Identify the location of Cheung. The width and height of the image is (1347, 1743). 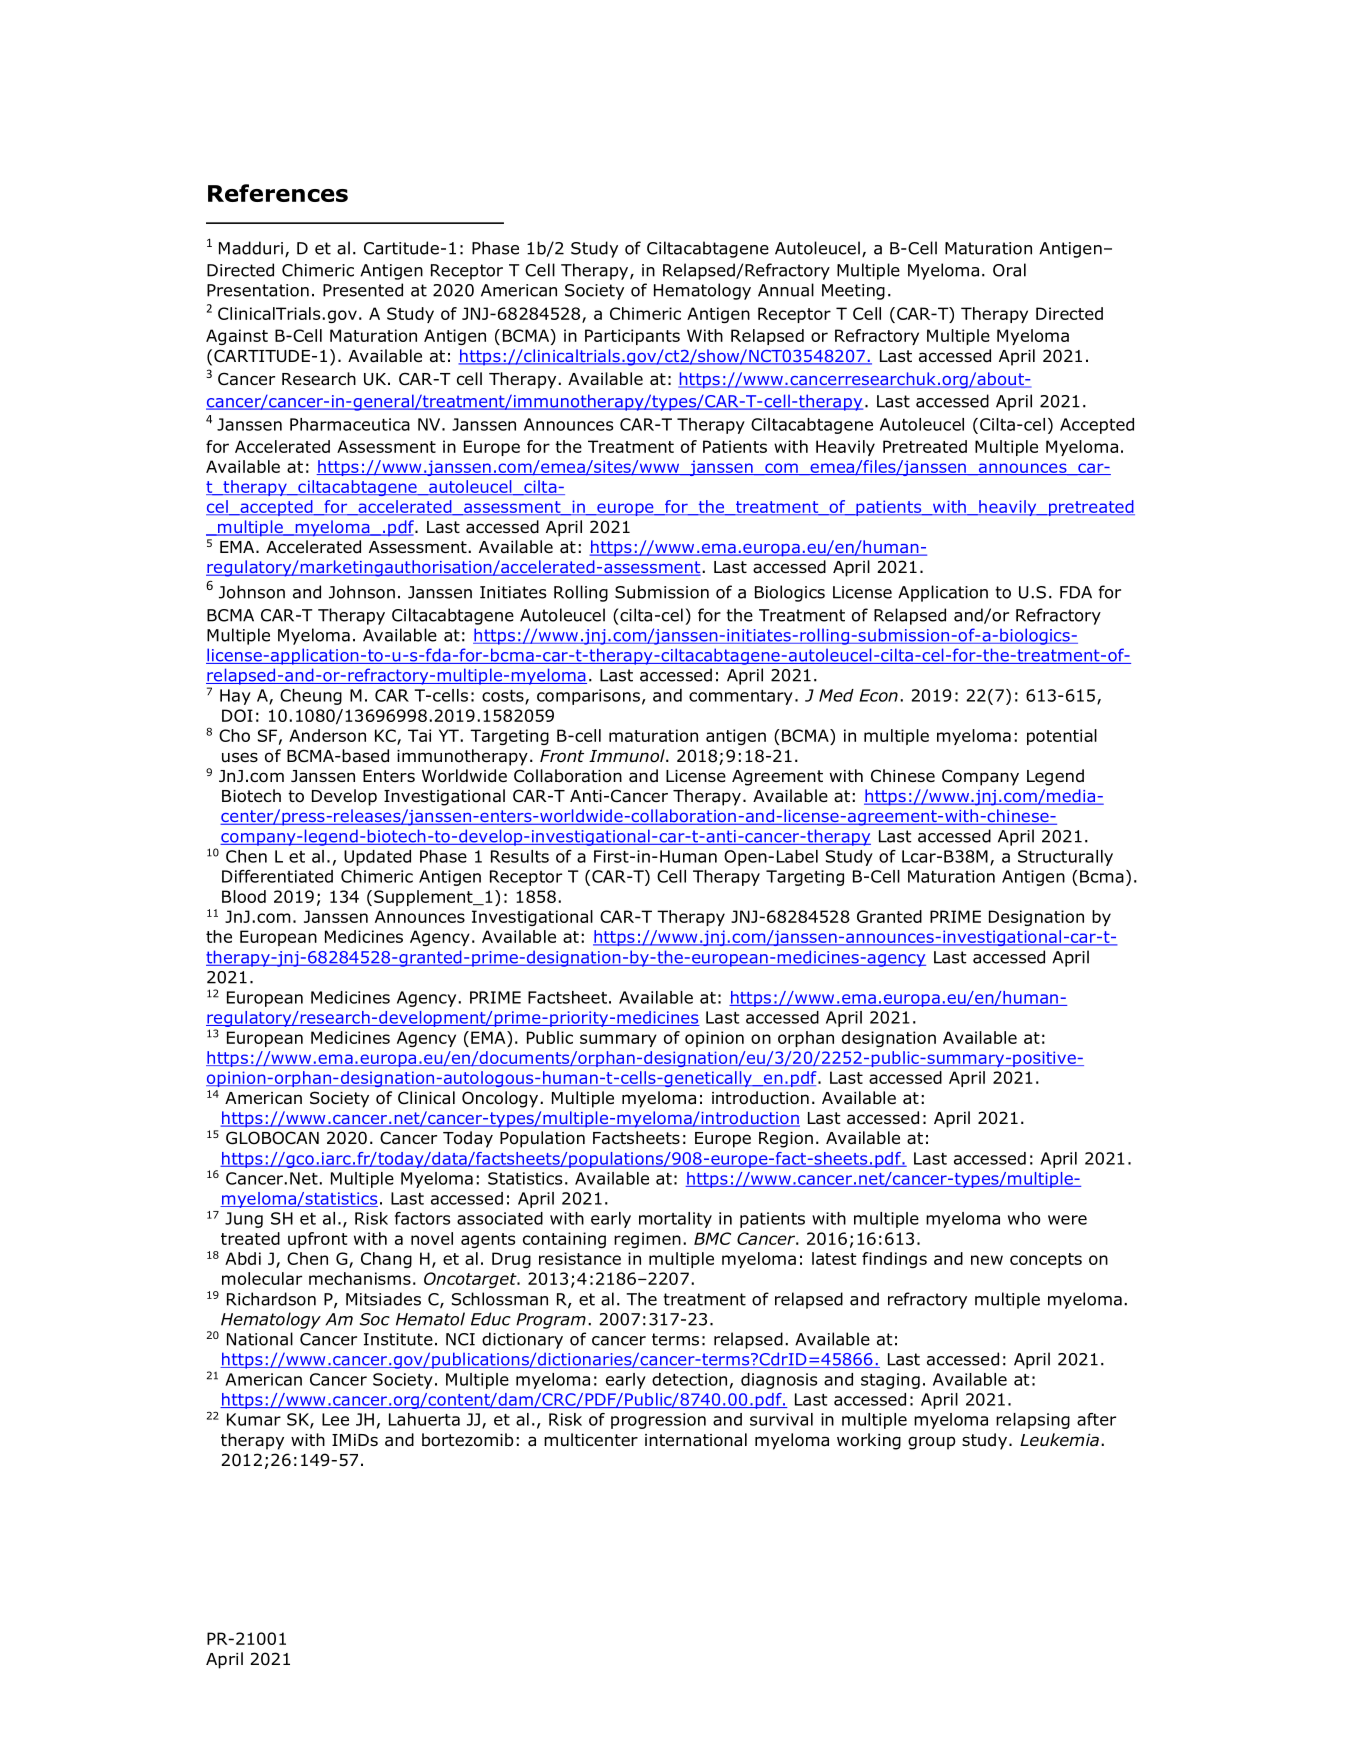
(311, 697).
